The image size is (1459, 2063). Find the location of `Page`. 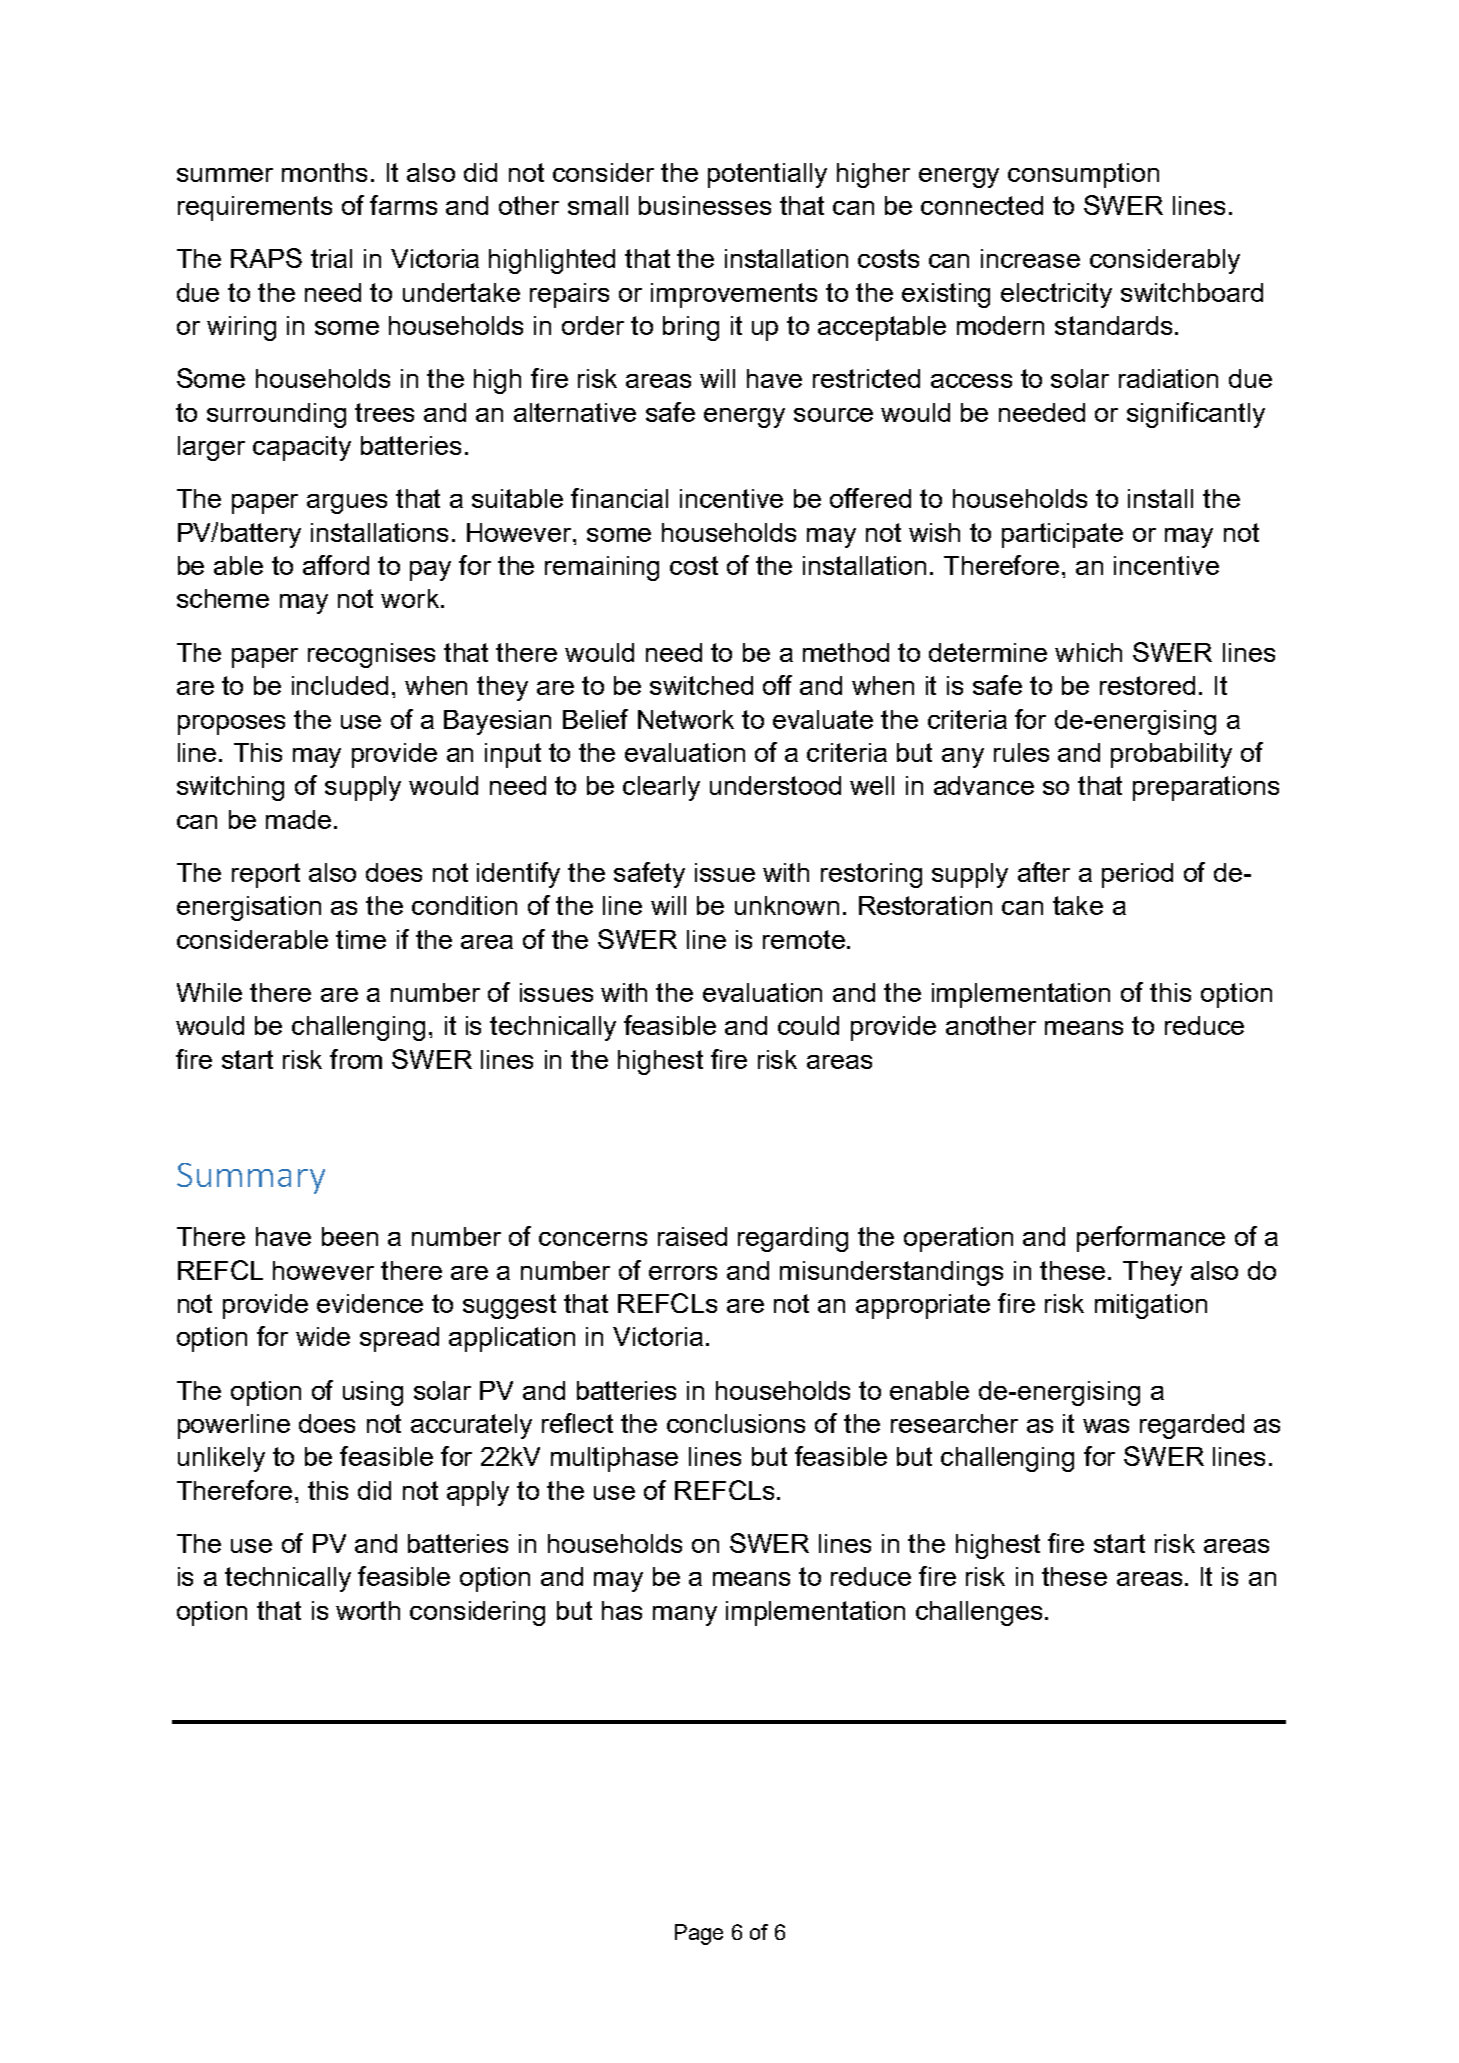

Page is located at coordinates (699, 1934).
